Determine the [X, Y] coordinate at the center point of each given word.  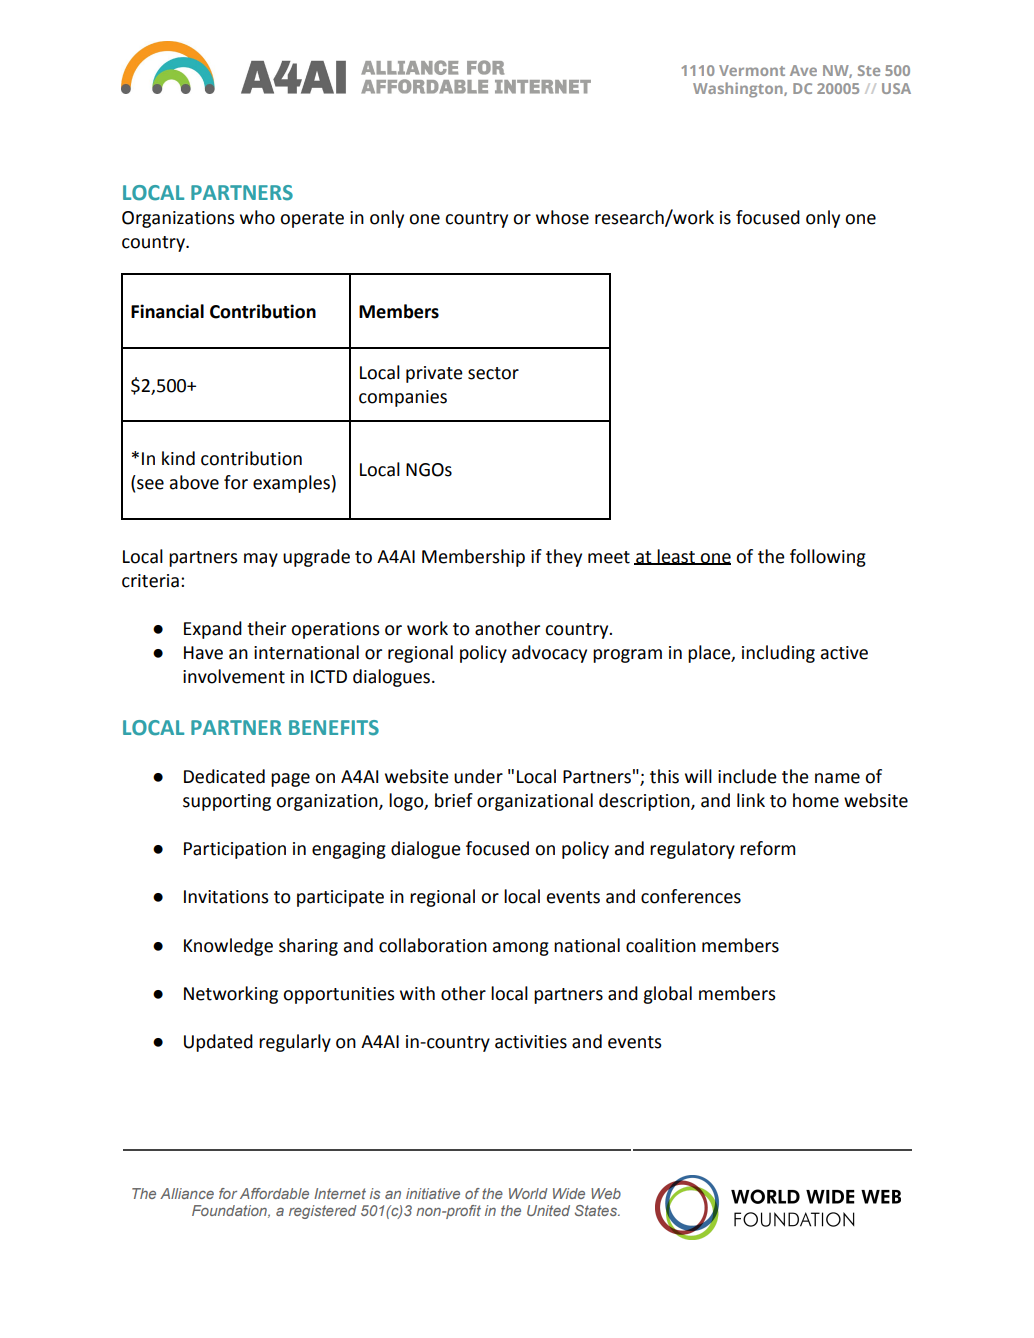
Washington [739, 90]
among [521, 949]
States [597, 1210]
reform [767, 848]
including [778, 654]
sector [493, 373]
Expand [213, 630]
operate [312, 220]
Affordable [274, 1193]
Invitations [226, 897]
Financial [167, 311]
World [528, 1193]
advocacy [549, 654]
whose [562, 217]
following [828, 558]
